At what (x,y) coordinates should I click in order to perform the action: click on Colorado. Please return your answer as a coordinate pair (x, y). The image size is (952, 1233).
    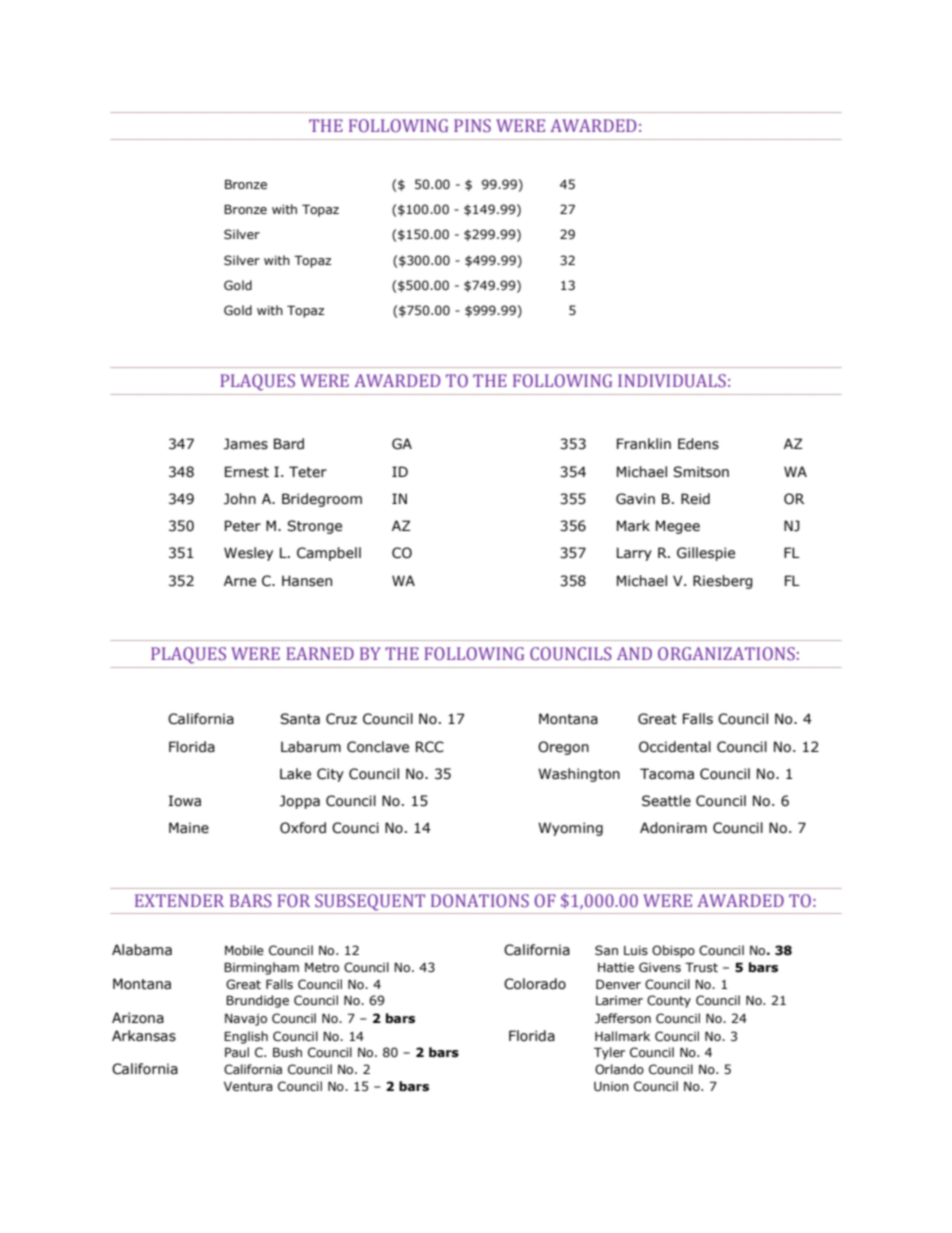
    Looking at the image, I should click on (535, 984).
